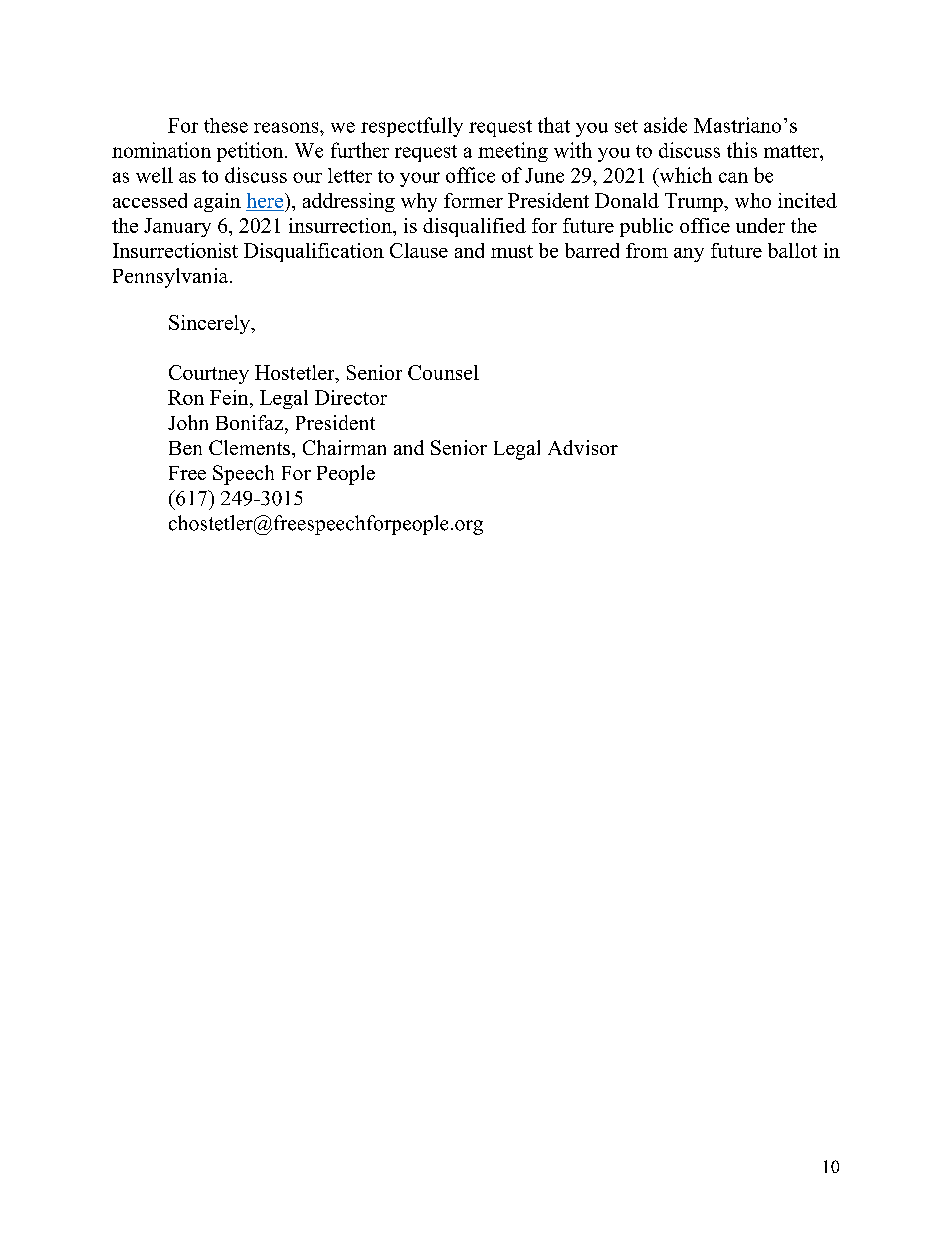 The width and height of the screenshot is (952, 1233). What do you see at coordinates (473, 200) in the screenshot?
I see `former` at bounding box center [473, 200].
